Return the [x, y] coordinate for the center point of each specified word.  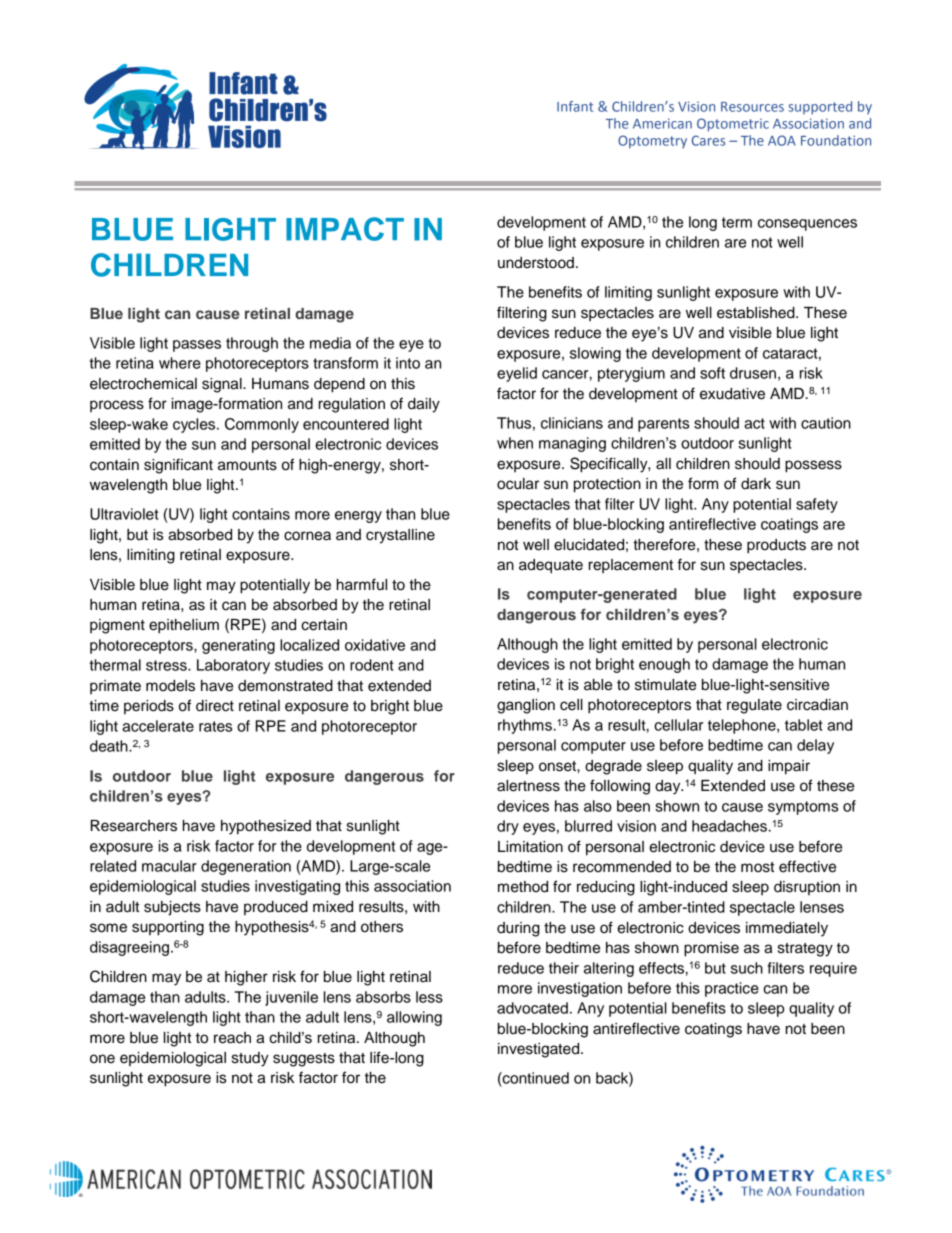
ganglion [526, 706]
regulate [754, 706]
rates [215, 726]
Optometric [733, 125]
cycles [195, 425]
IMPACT [345, 229]
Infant [575, 106]
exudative [732, 394]
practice [732, 989]
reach [232, 1038]
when [515, 443]
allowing [414, 1018]
